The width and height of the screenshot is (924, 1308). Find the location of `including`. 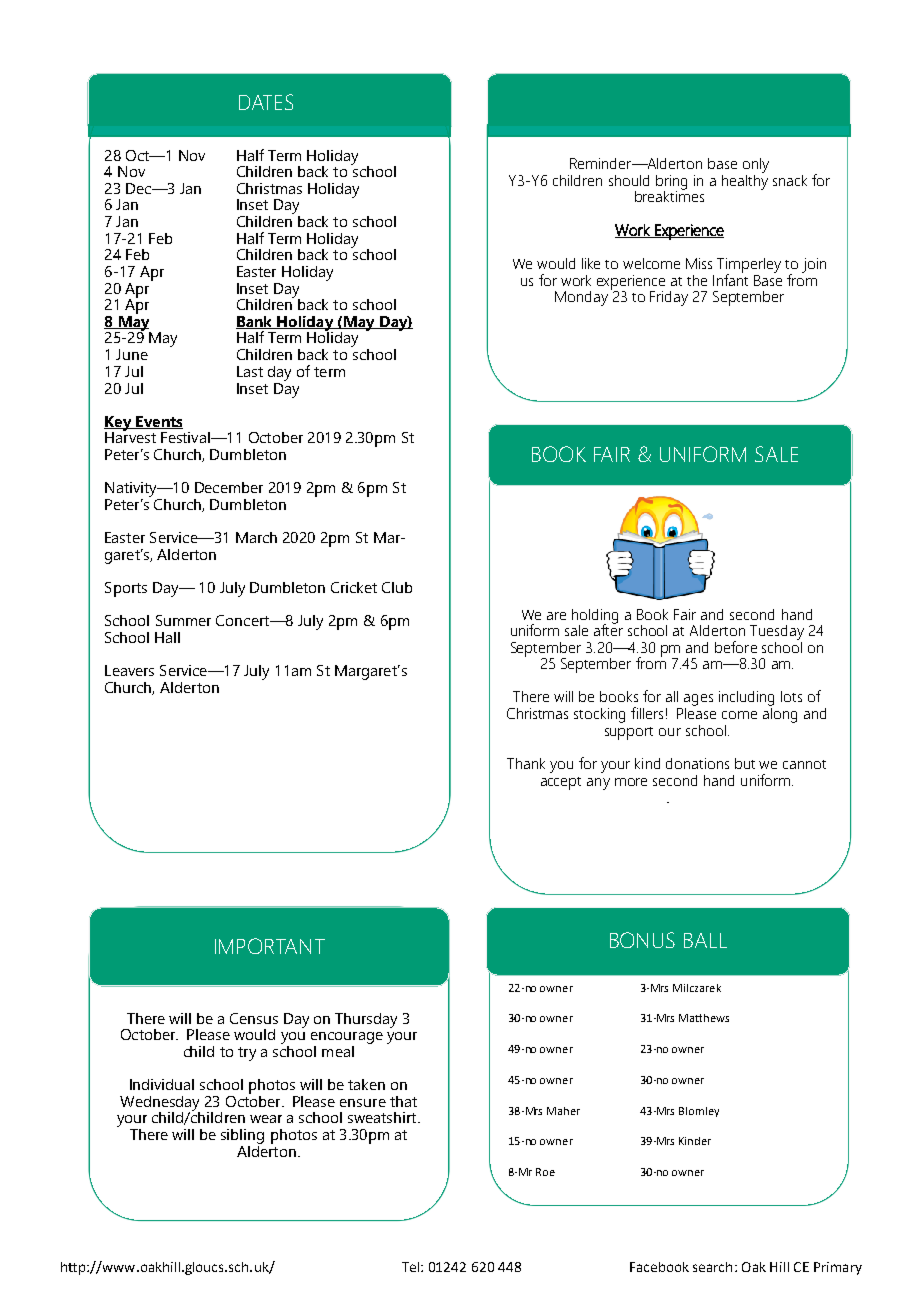

including is located at coordinates (746, 700).
